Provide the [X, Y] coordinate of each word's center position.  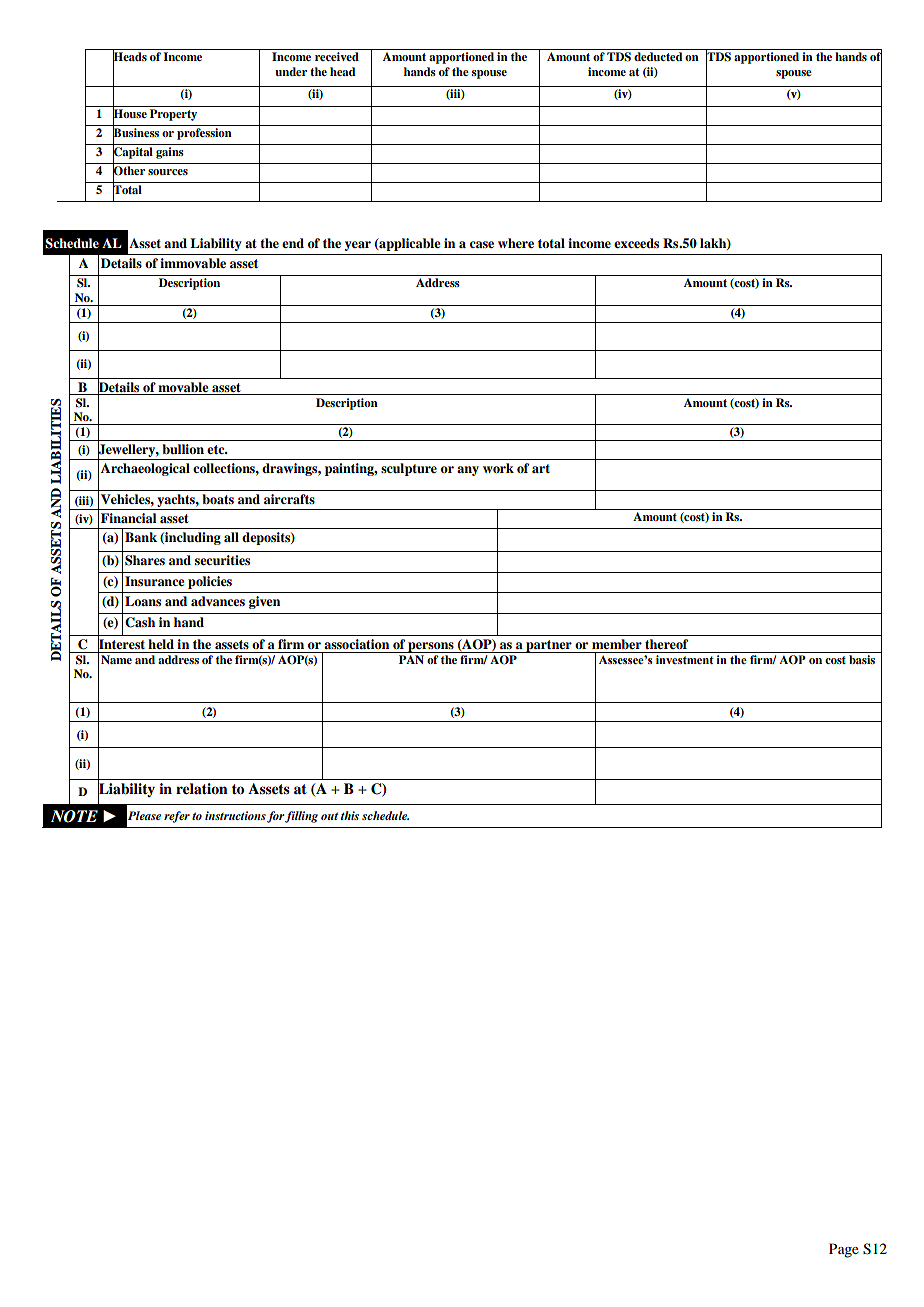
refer [177, 817]
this [350, 815]
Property [173, 115]
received [337, 56]
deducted [658, 56]
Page [844, 1250]
